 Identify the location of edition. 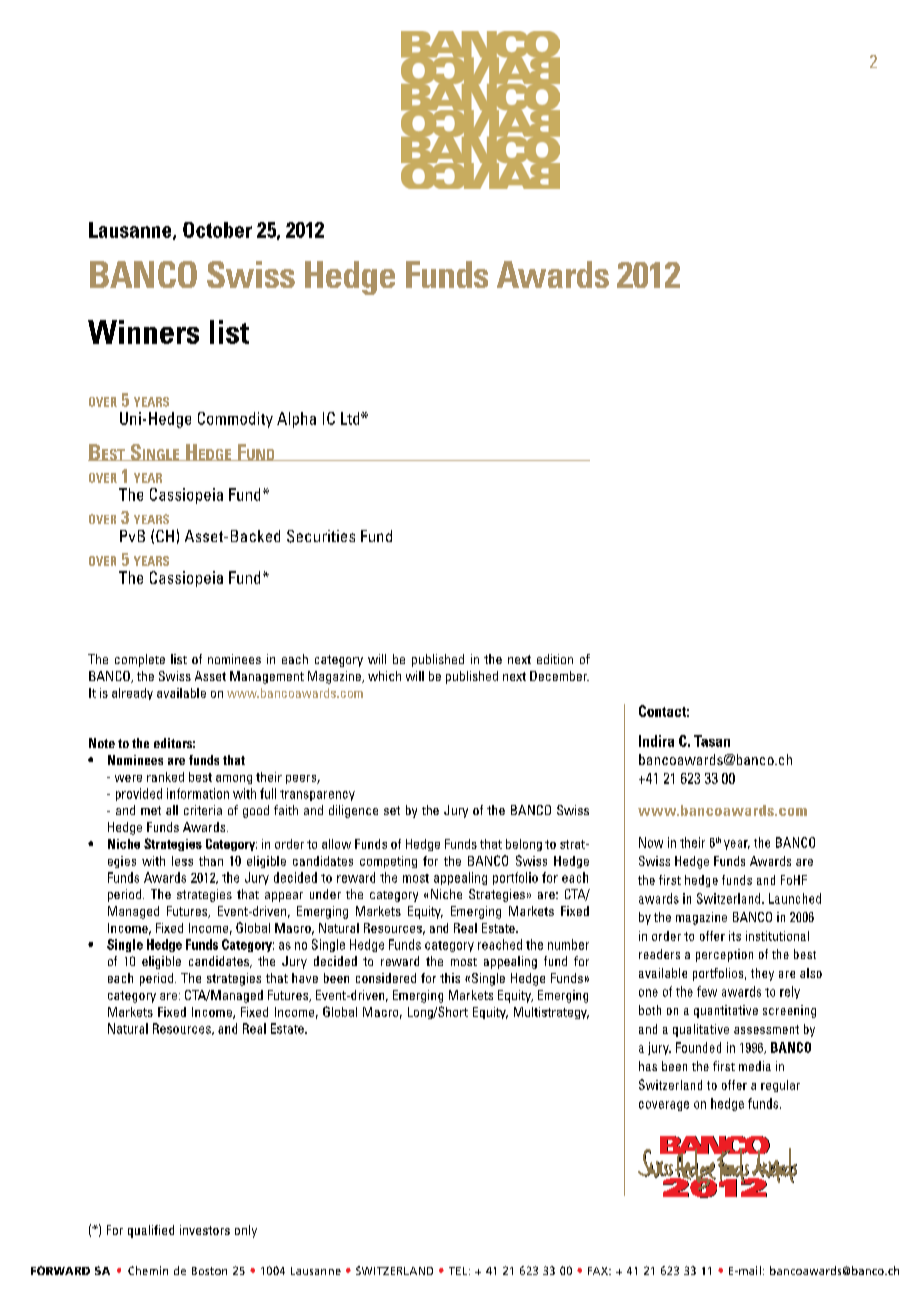
(555, 659).
